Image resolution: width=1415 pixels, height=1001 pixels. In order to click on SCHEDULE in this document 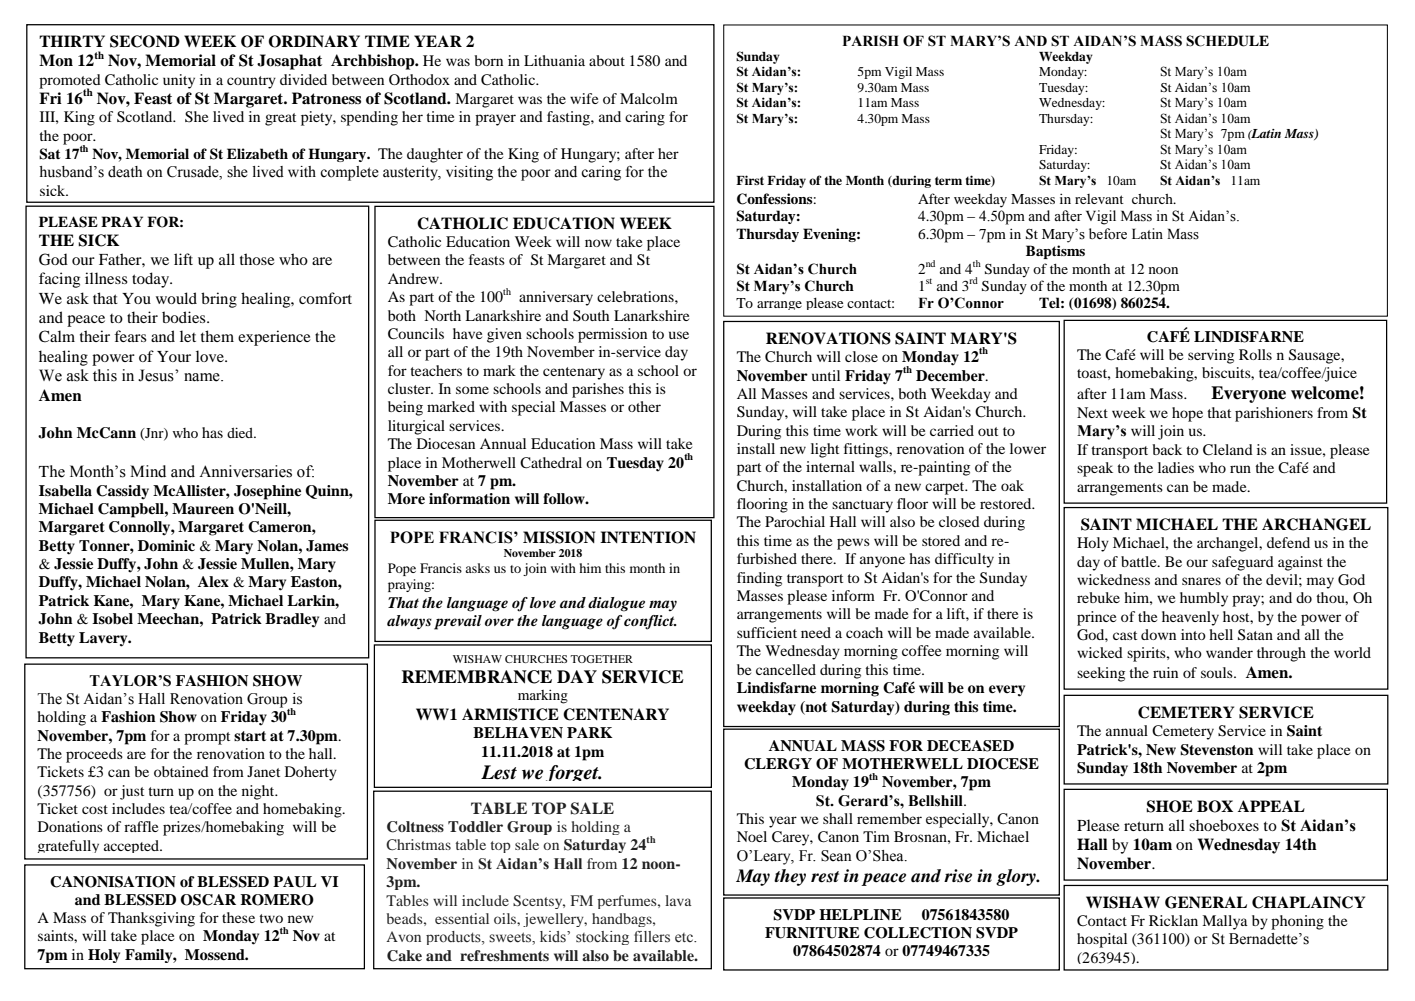, I will do `click(1227, 41)`.
